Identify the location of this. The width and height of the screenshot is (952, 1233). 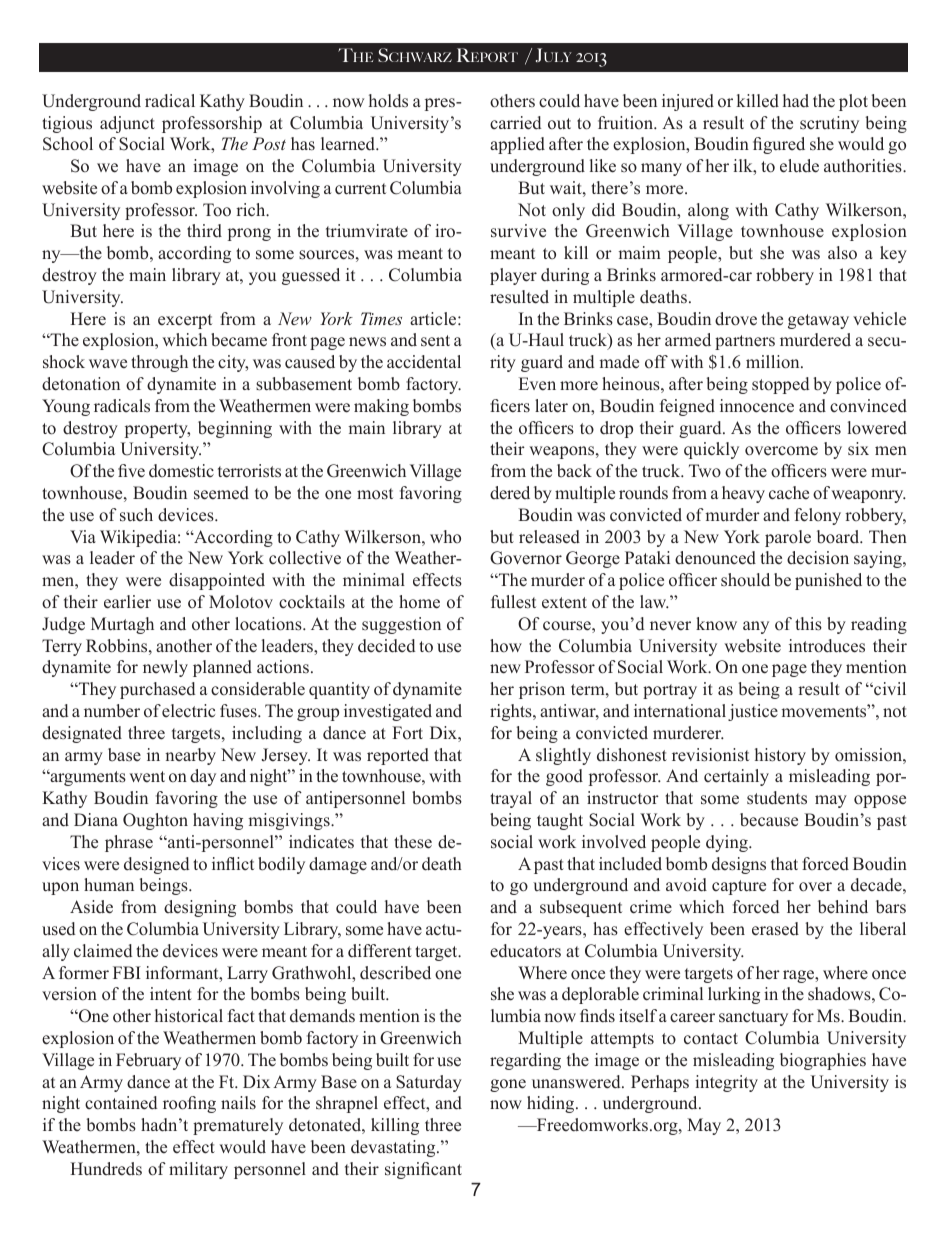
(808, 624).
